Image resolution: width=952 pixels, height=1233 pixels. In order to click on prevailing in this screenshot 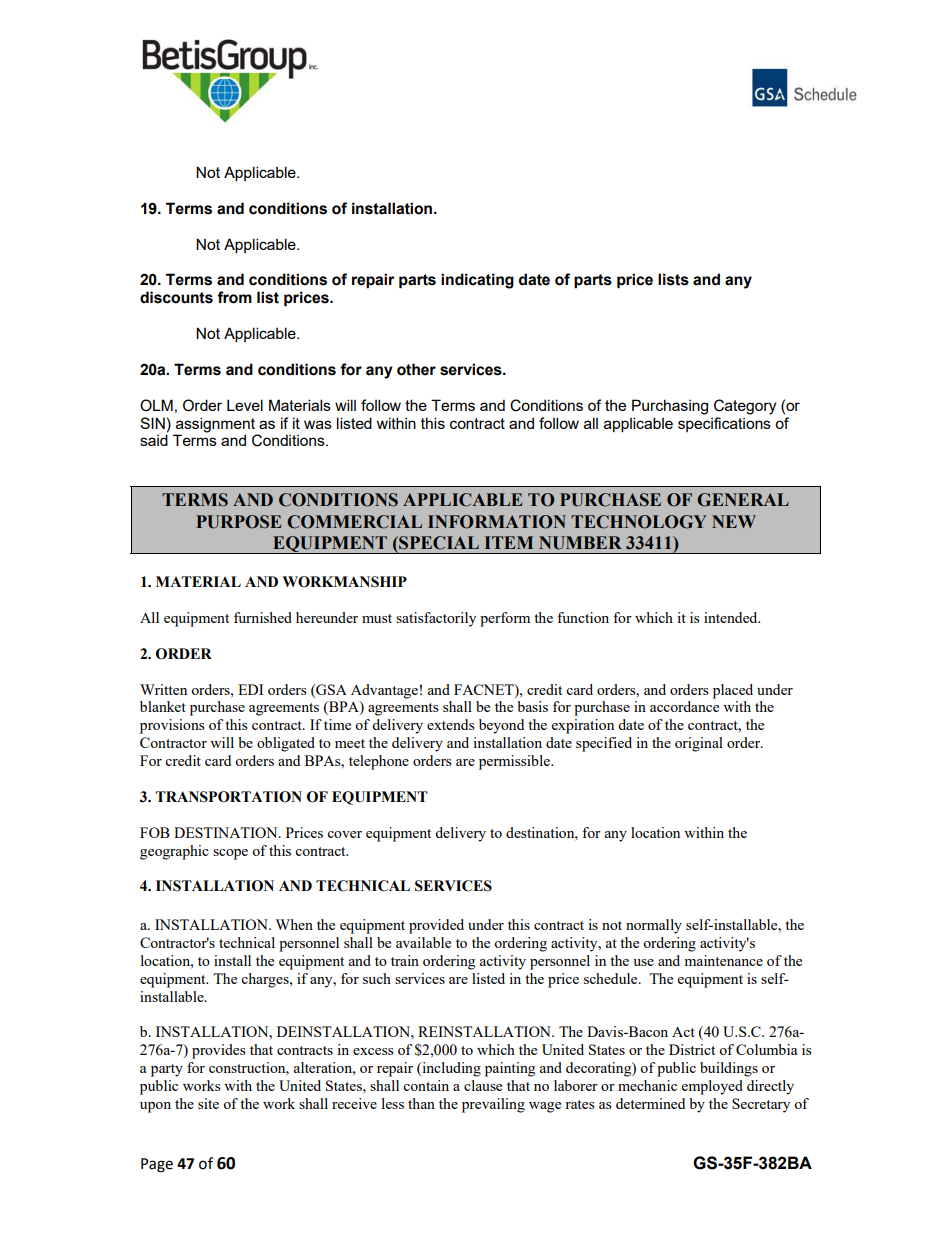, I will do `click(493, 1105)`.
